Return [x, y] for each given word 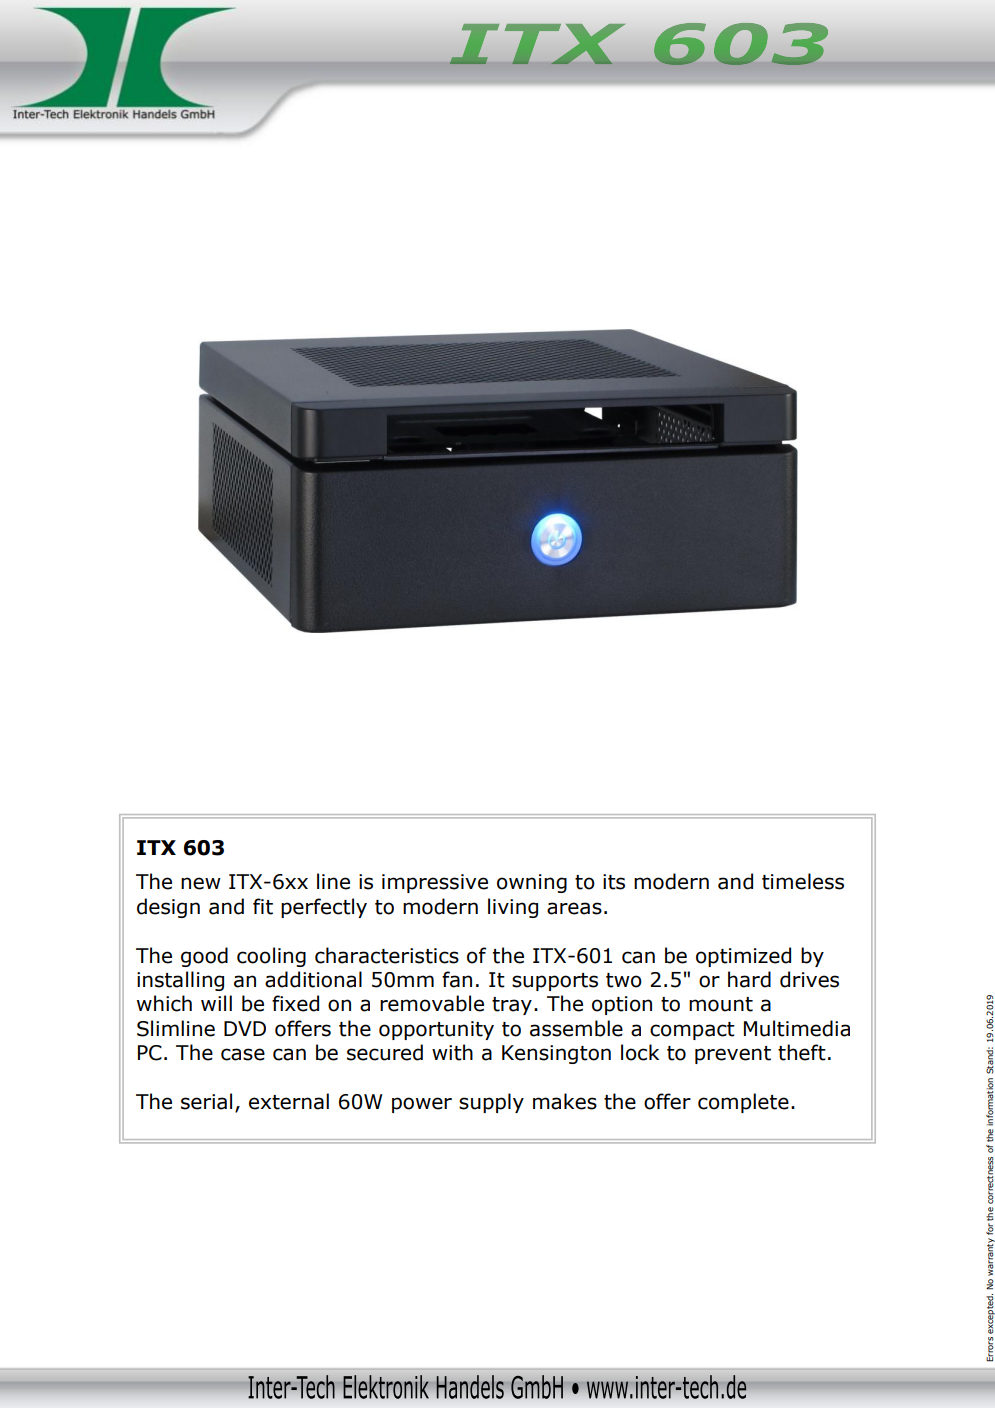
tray [512, 1006]
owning [532, 883]
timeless [803, 881]
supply [491, 1103]
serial [206, 1101]
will [216, 1003]
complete [743, 1103]
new [201, 883]
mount [721, 1004]
